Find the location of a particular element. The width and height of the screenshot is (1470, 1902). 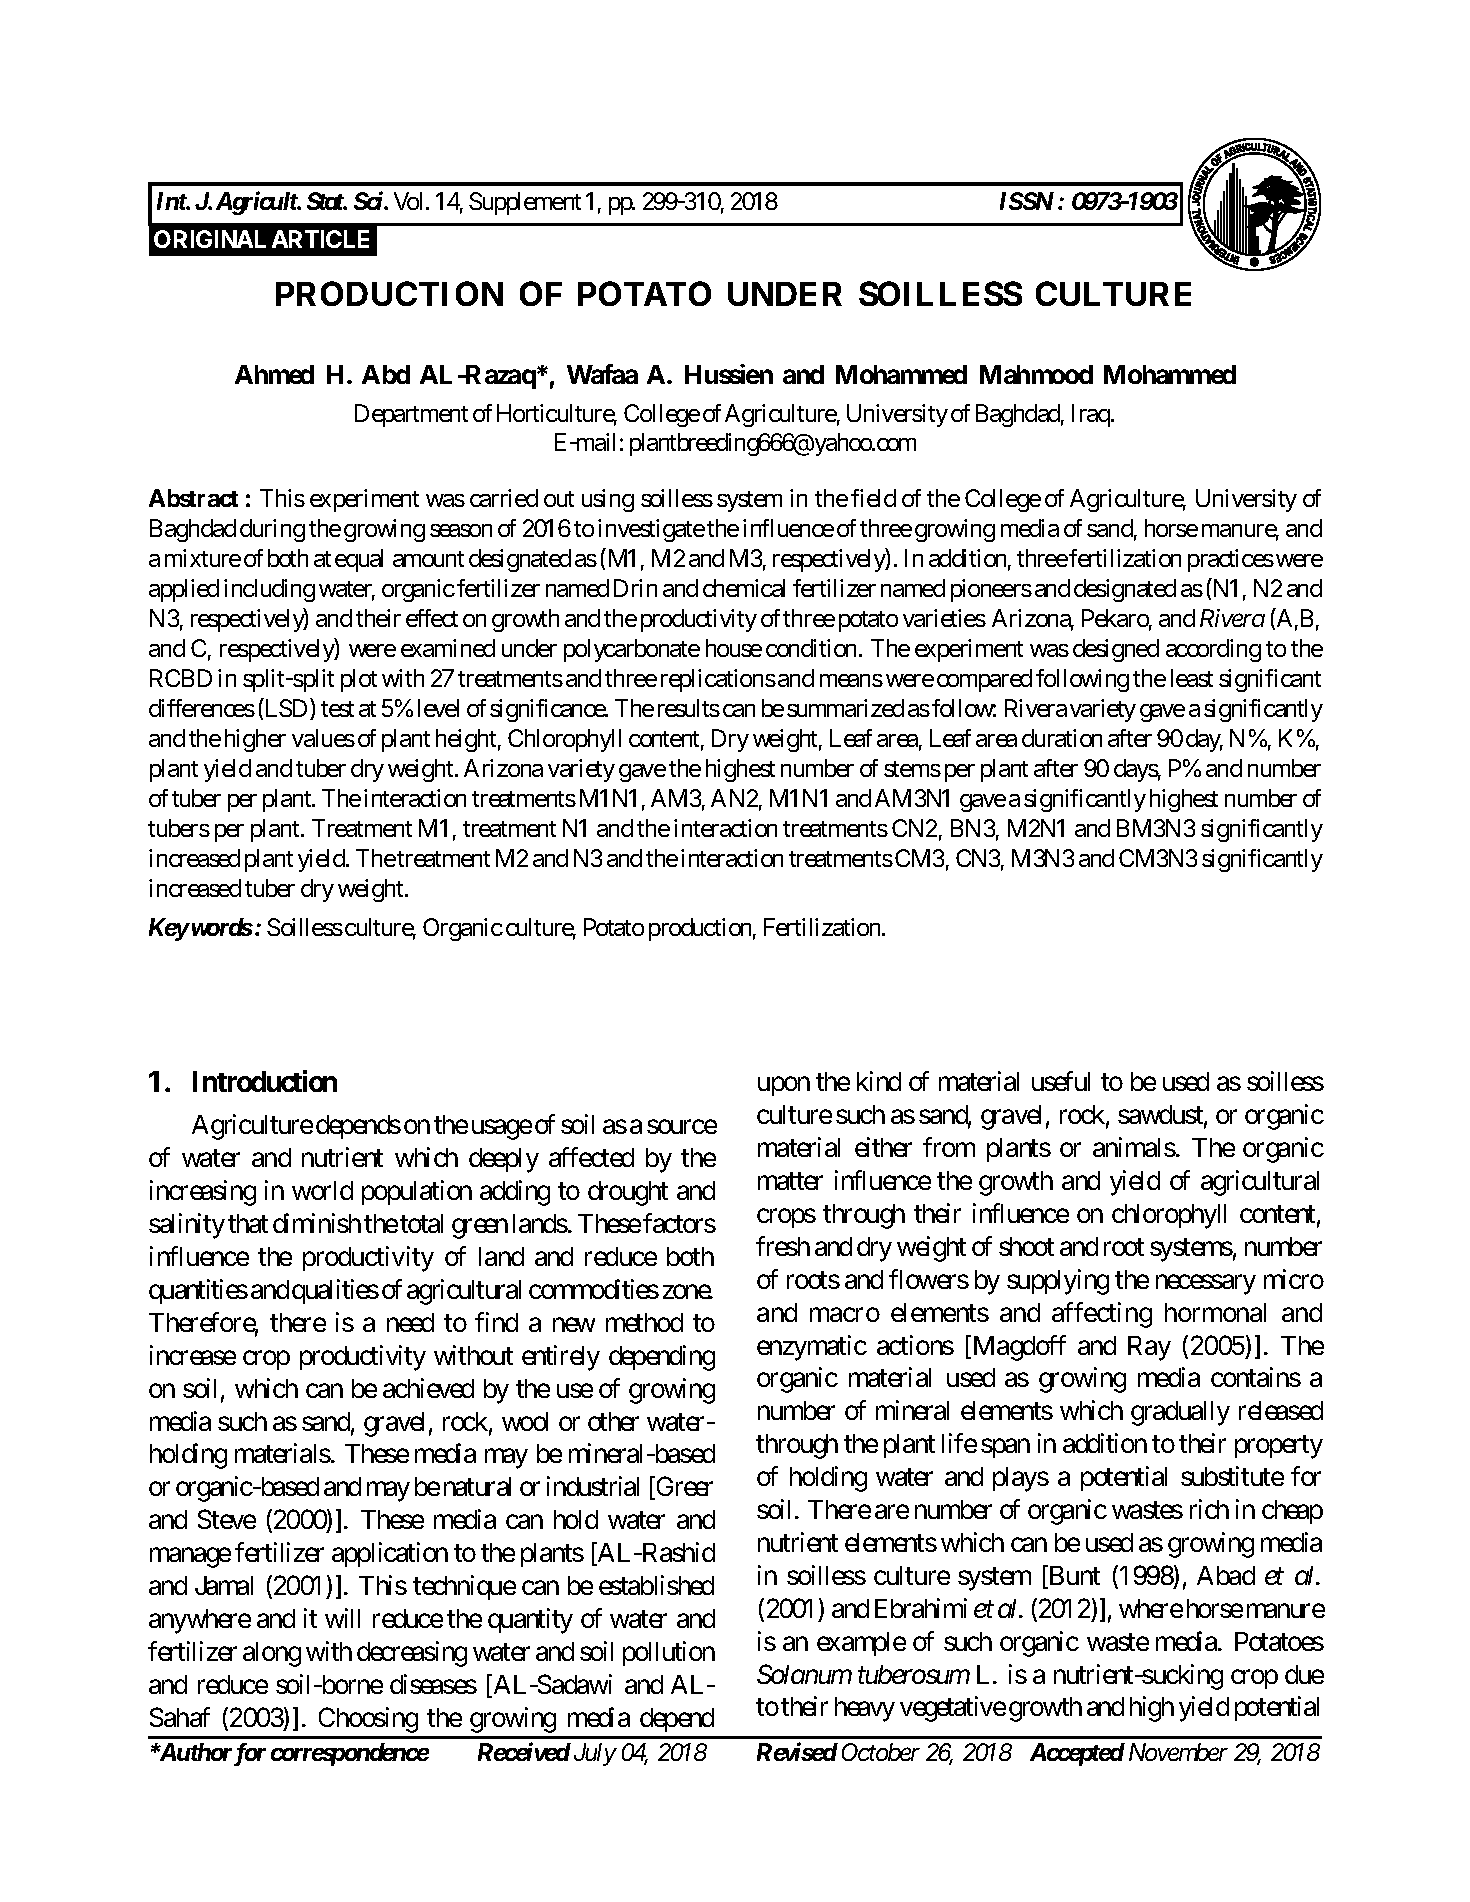

Introduction is located at coordinates (265, 1081).
